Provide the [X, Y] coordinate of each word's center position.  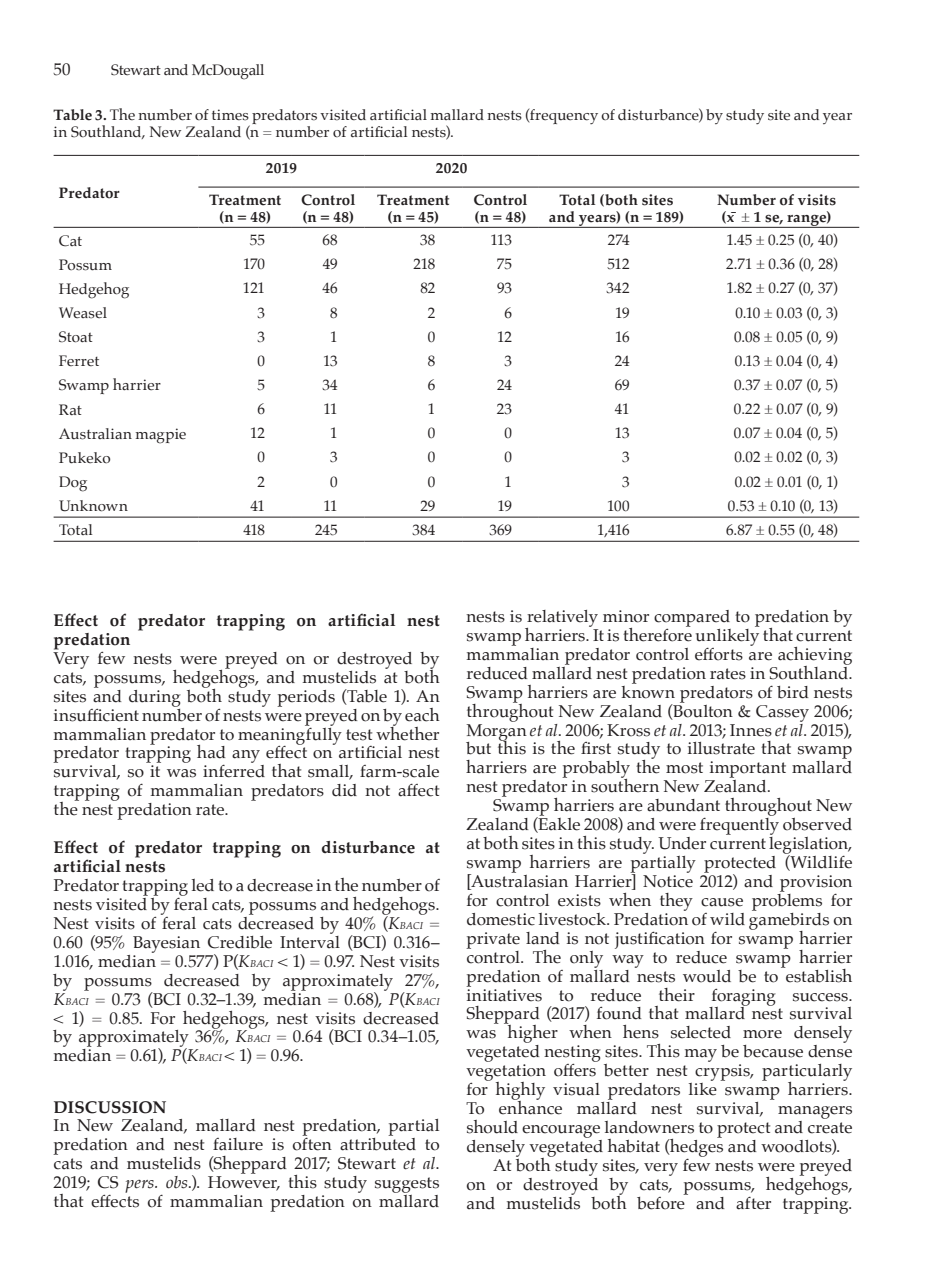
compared [692, 618]
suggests [407, 1185]
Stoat [76, 337]
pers [140, 1186]
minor [626, 616]
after [753, 1203]
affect [418, 790]
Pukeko [84, 458]
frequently [739, 825]
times [230, 115]
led [203, 885]
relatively [561, 619]
